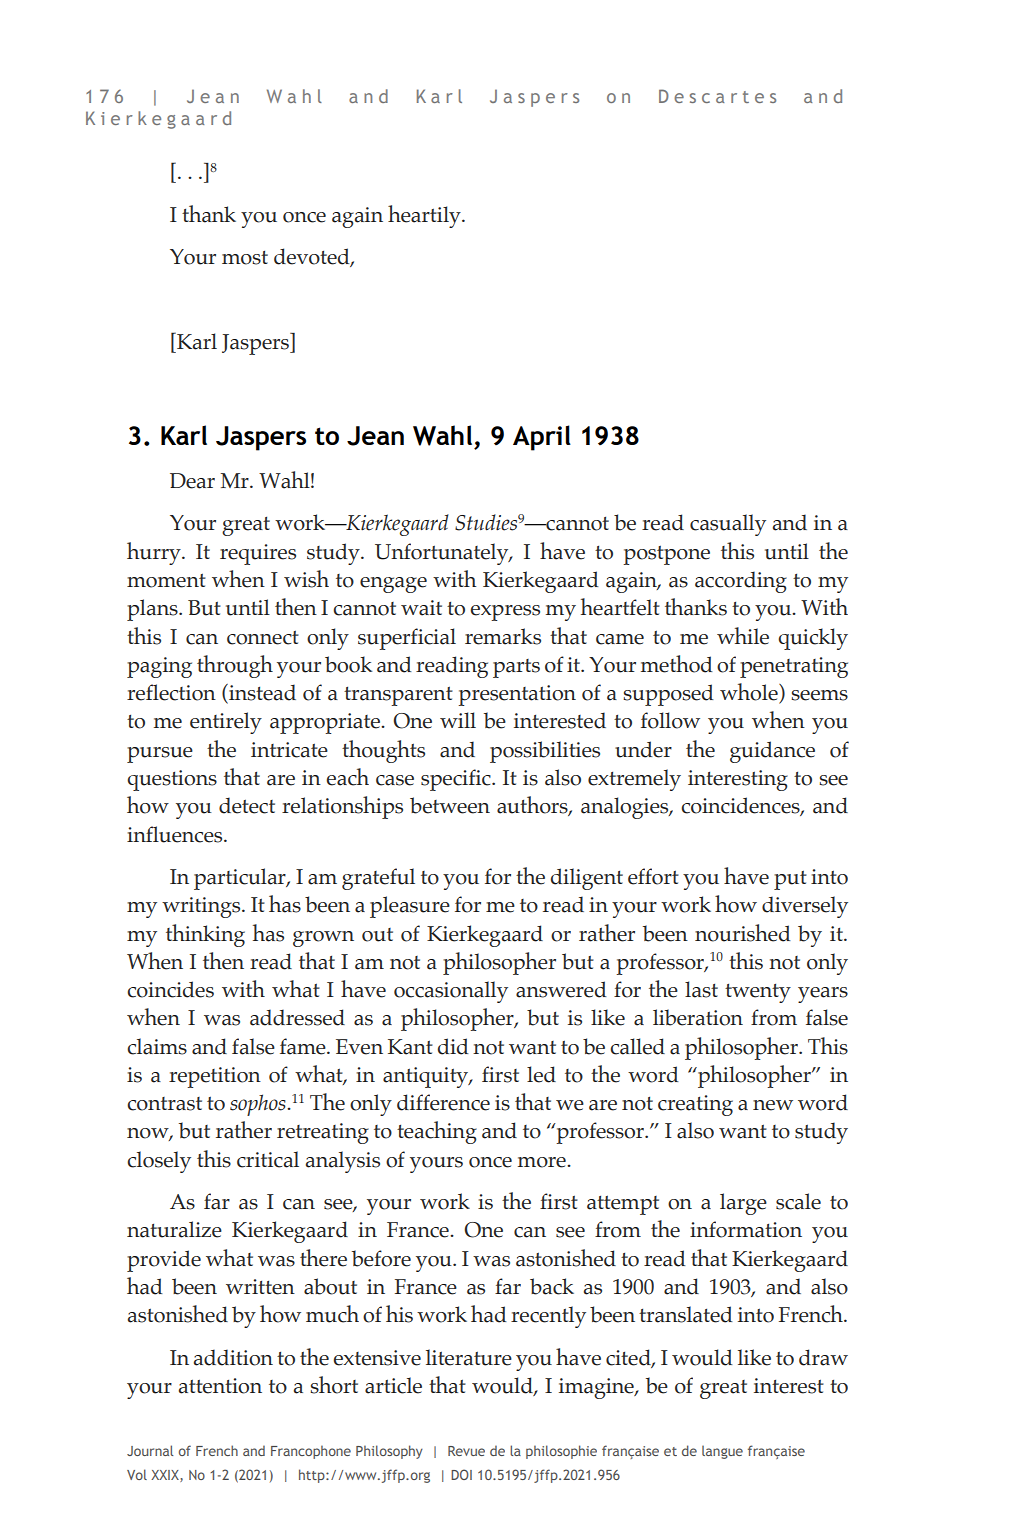  What do you see at coordinates (220, 1386) in the screenshot?
I see `attention` at bounding box center [220, 1386].
